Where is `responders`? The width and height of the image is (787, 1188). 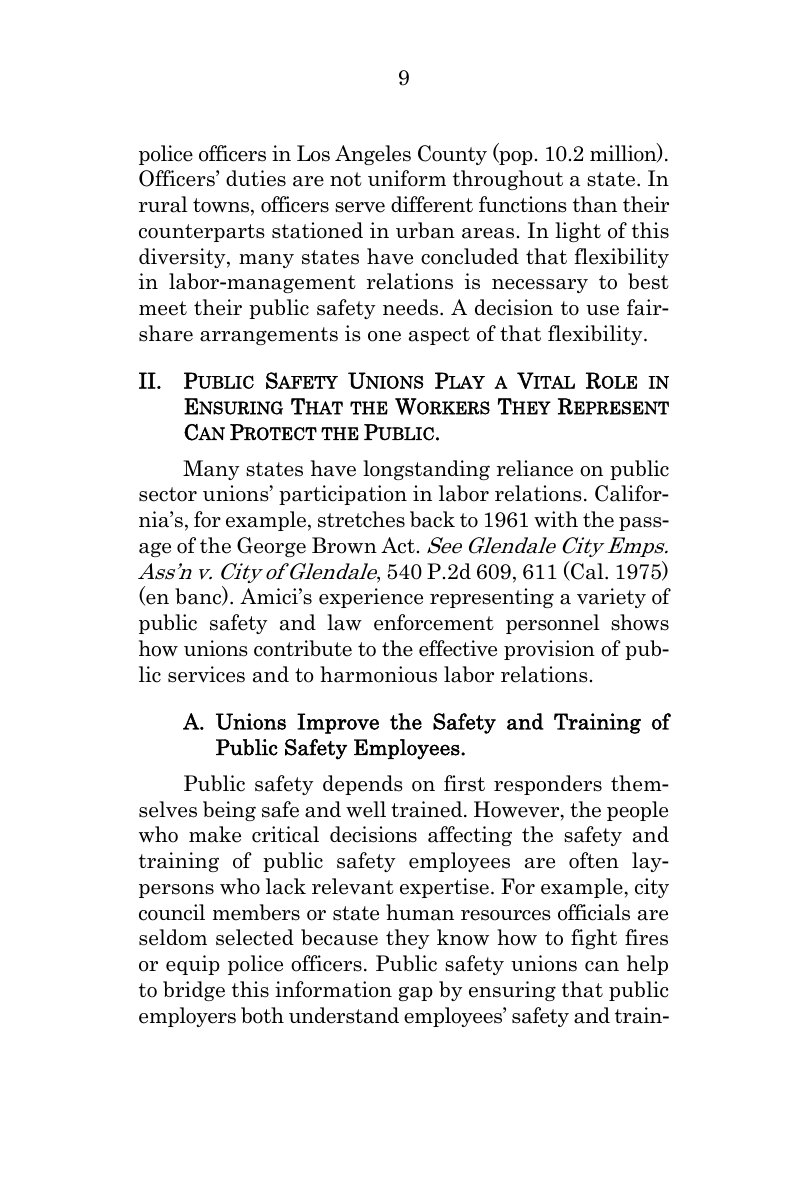
responders is located at coordinates (548, 785).
